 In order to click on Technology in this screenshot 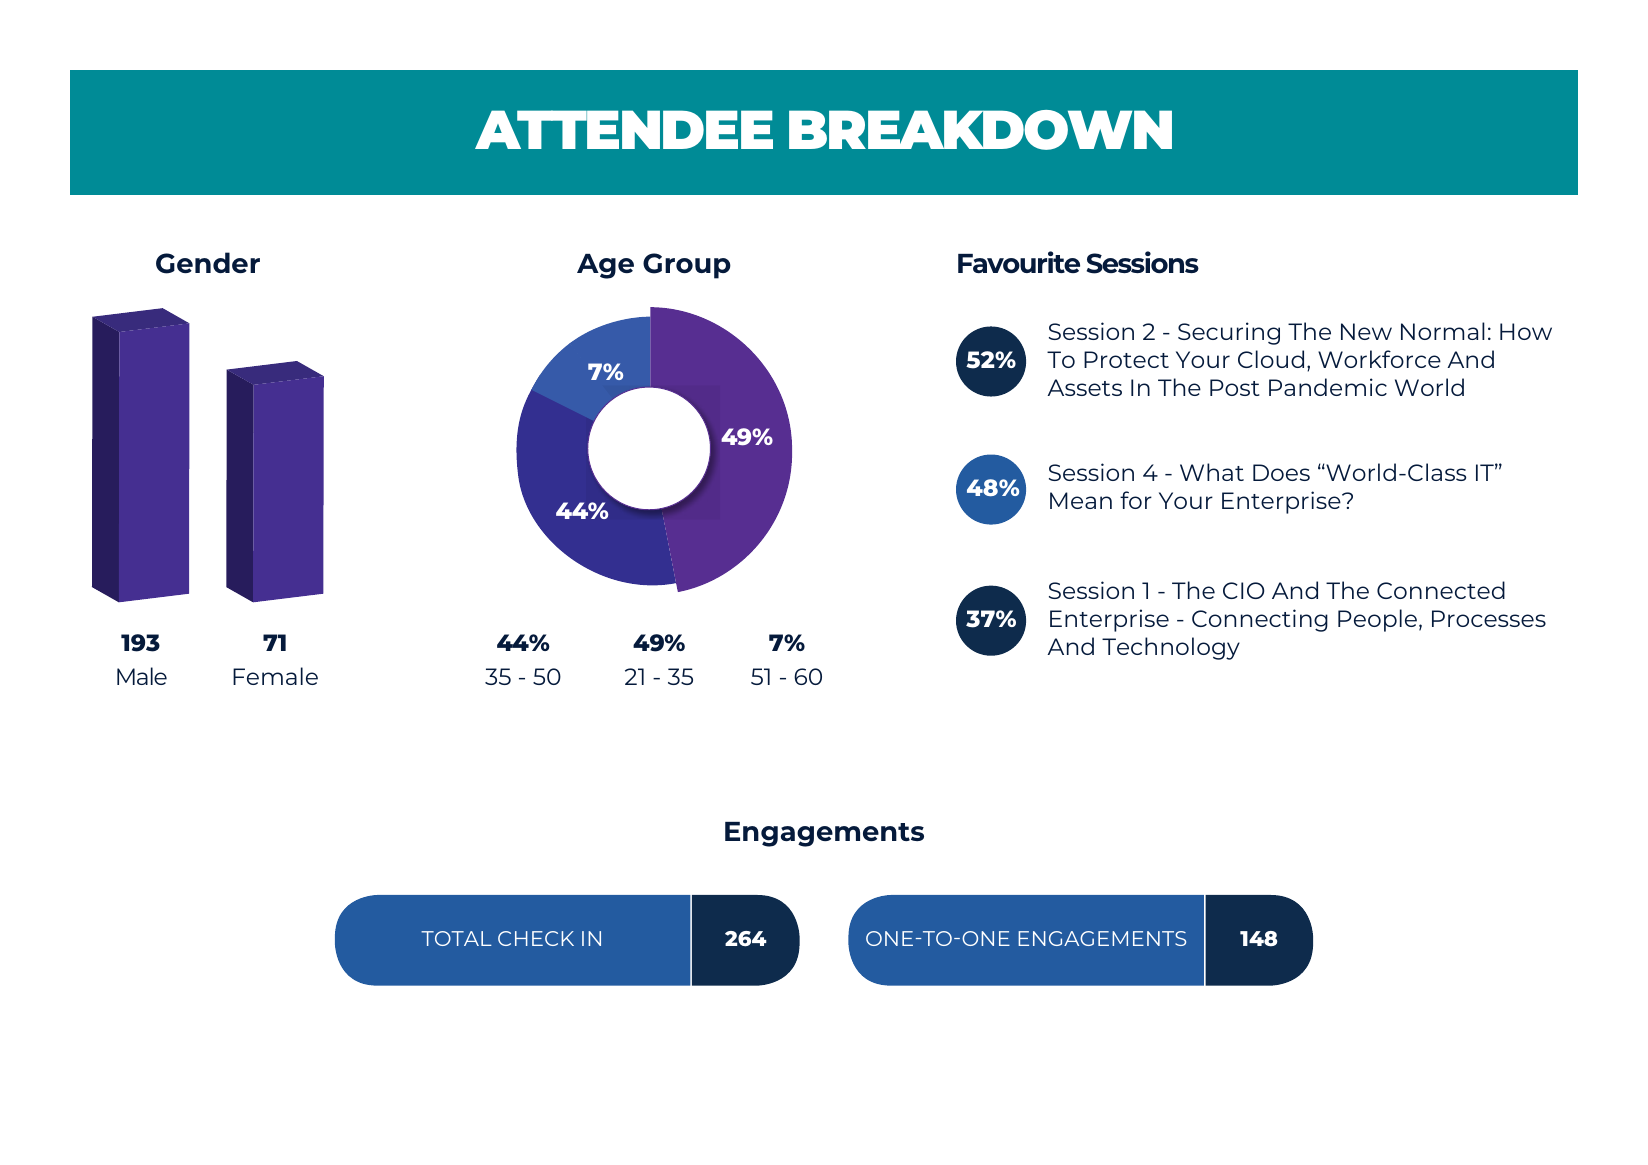, I will do `click(1171, 648)`.
